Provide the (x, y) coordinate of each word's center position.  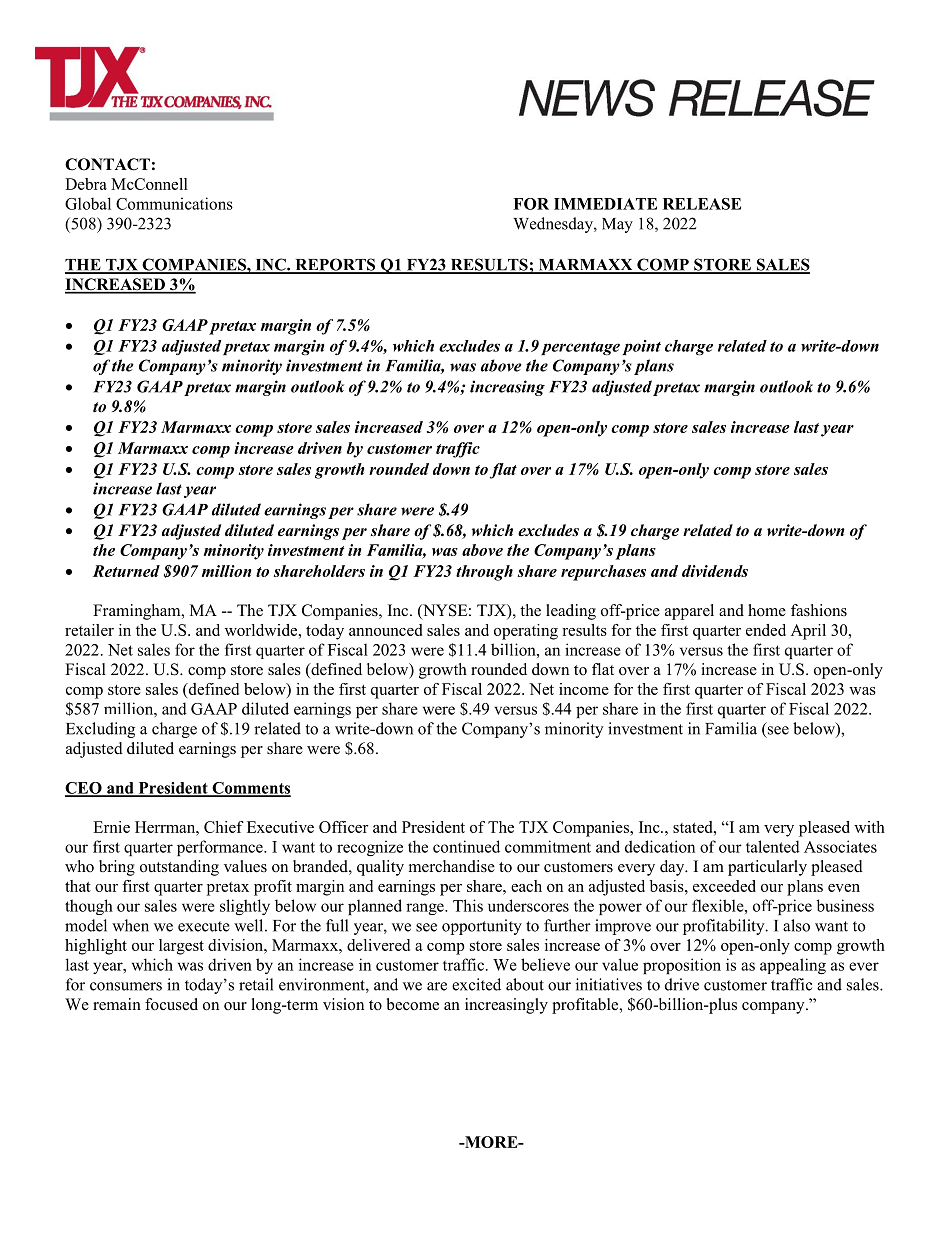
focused (171, 1004)
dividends (715, 571)
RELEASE (702, 204)
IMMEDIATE (605, 204)
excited (476, 984)
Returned (126, 571)
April (808, 632)
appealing (793, 966)
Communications (174, 203)
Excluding (100, 730)
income (584, 689)
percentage (580, 348)
